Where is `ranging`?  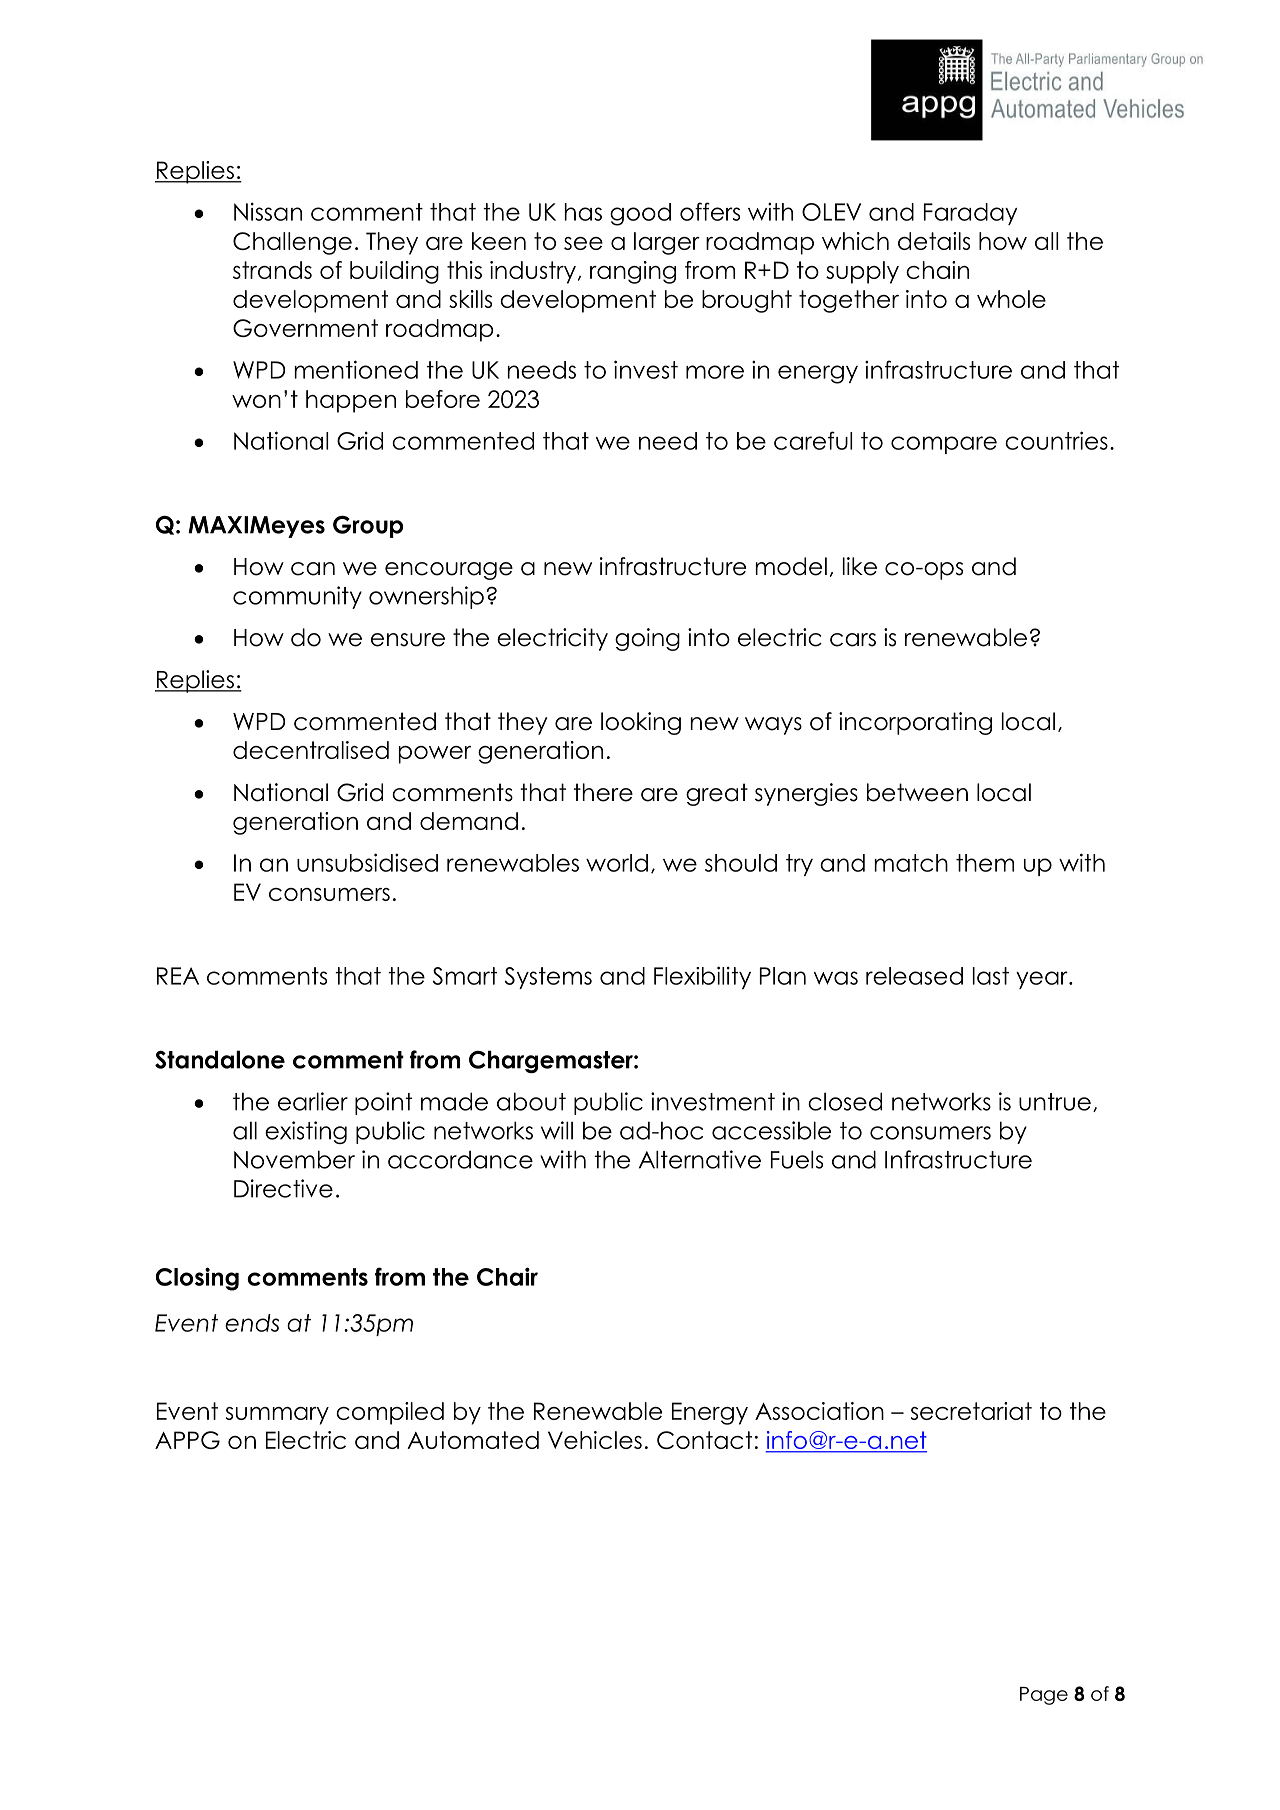 ranging is located at coordinates (633, 272).
